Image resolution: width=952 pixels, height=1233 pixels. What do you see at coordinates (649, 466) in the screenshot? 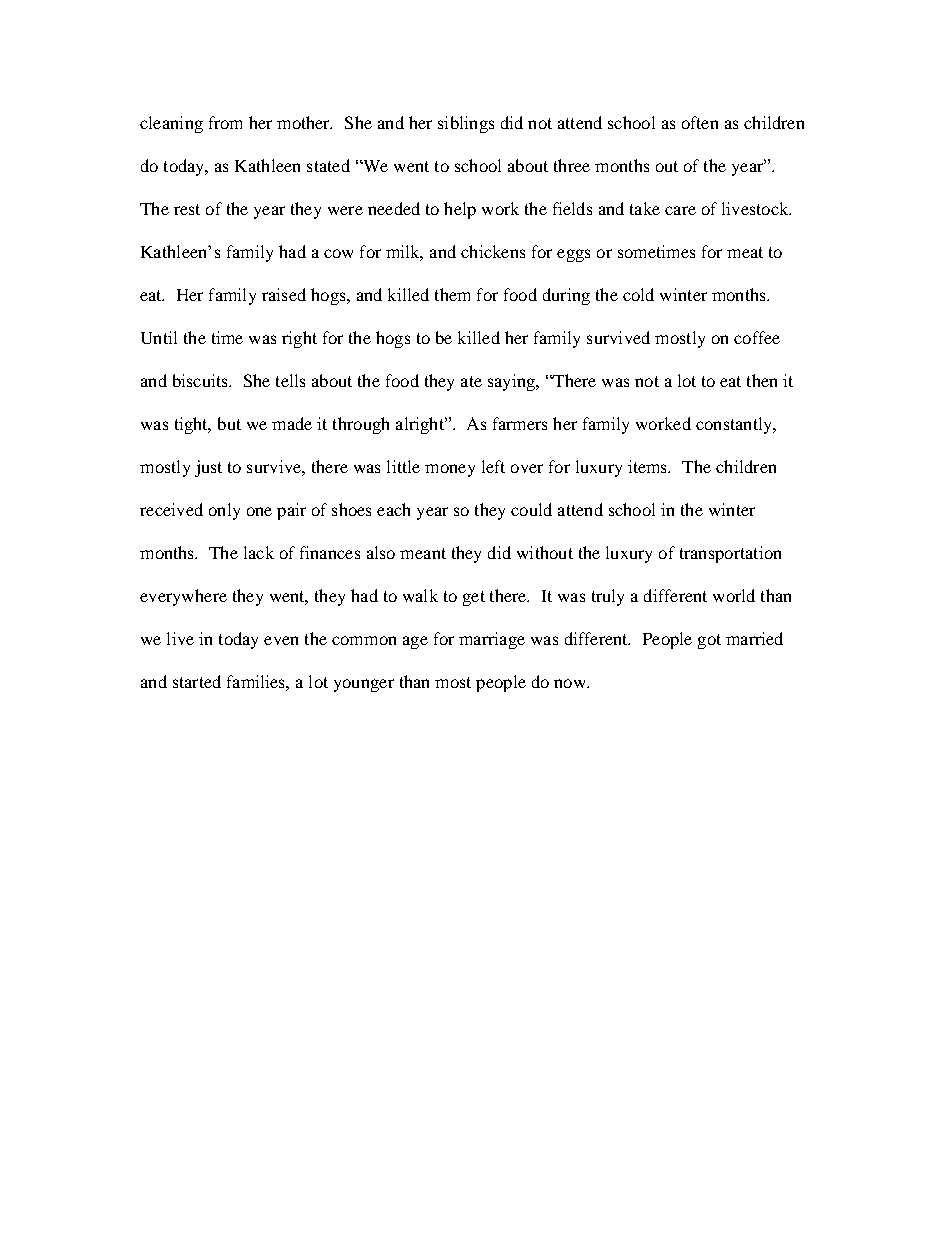
I see `items` at bounding box center [649, 466].
